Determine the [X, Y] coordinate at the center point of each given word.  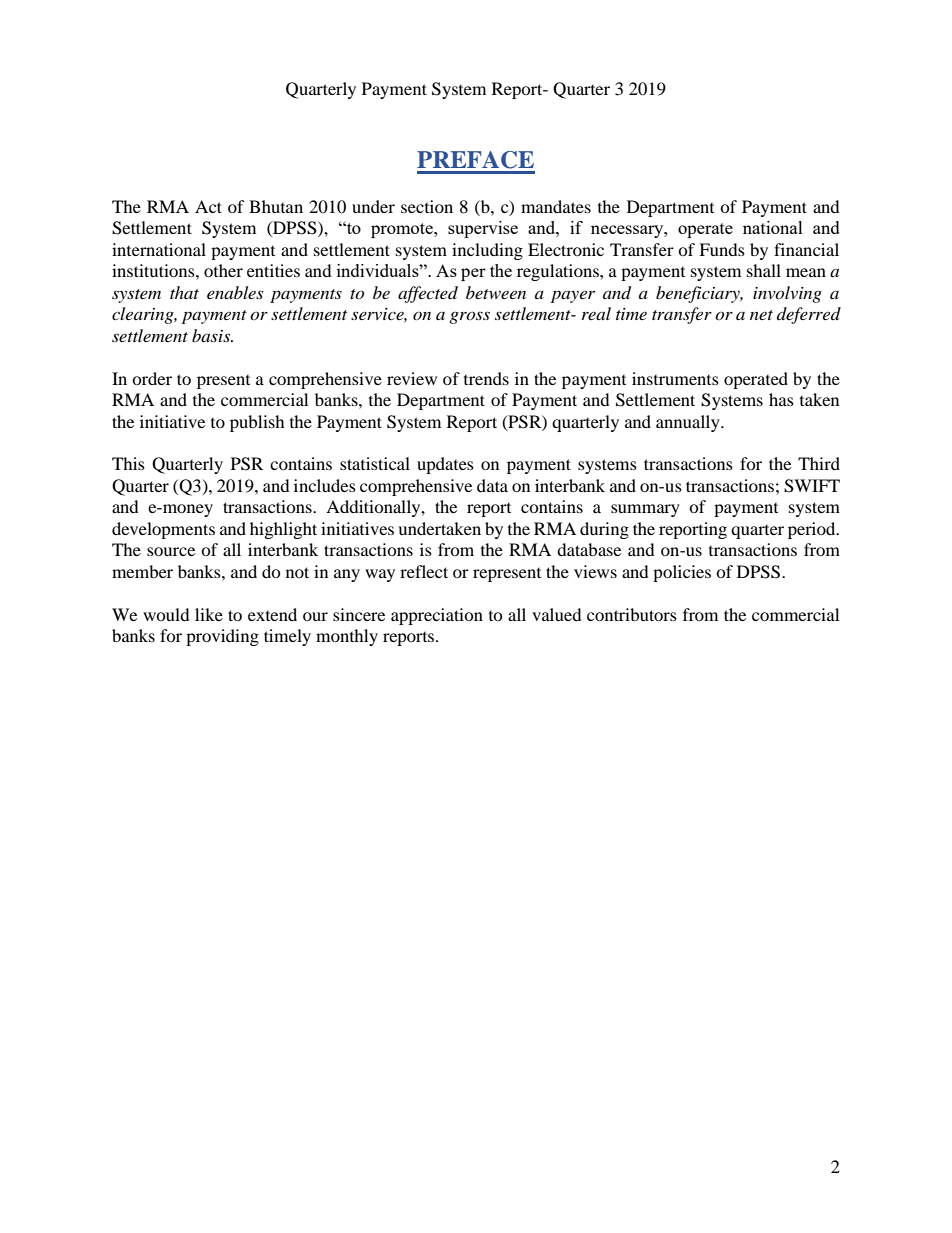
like [209, 614]
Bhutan [276, 206]
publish [257, 423]
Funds [722, 249]
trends [486, 378]
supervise [483, 229]
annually [689, 423]
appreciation [437, 616]
